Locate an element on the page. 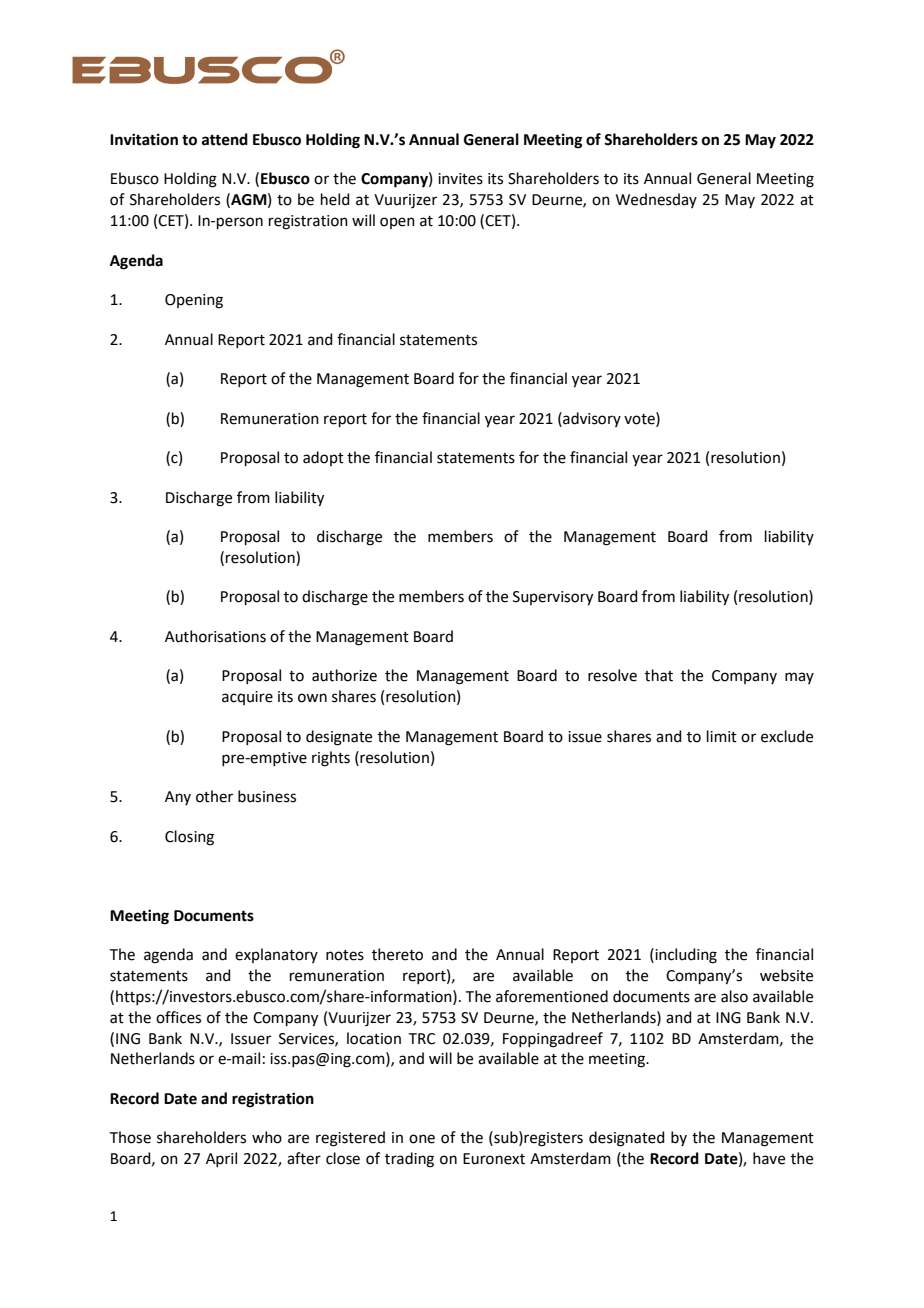 The image size is (924, 1308). attend is located at coordinates (225, 139).
